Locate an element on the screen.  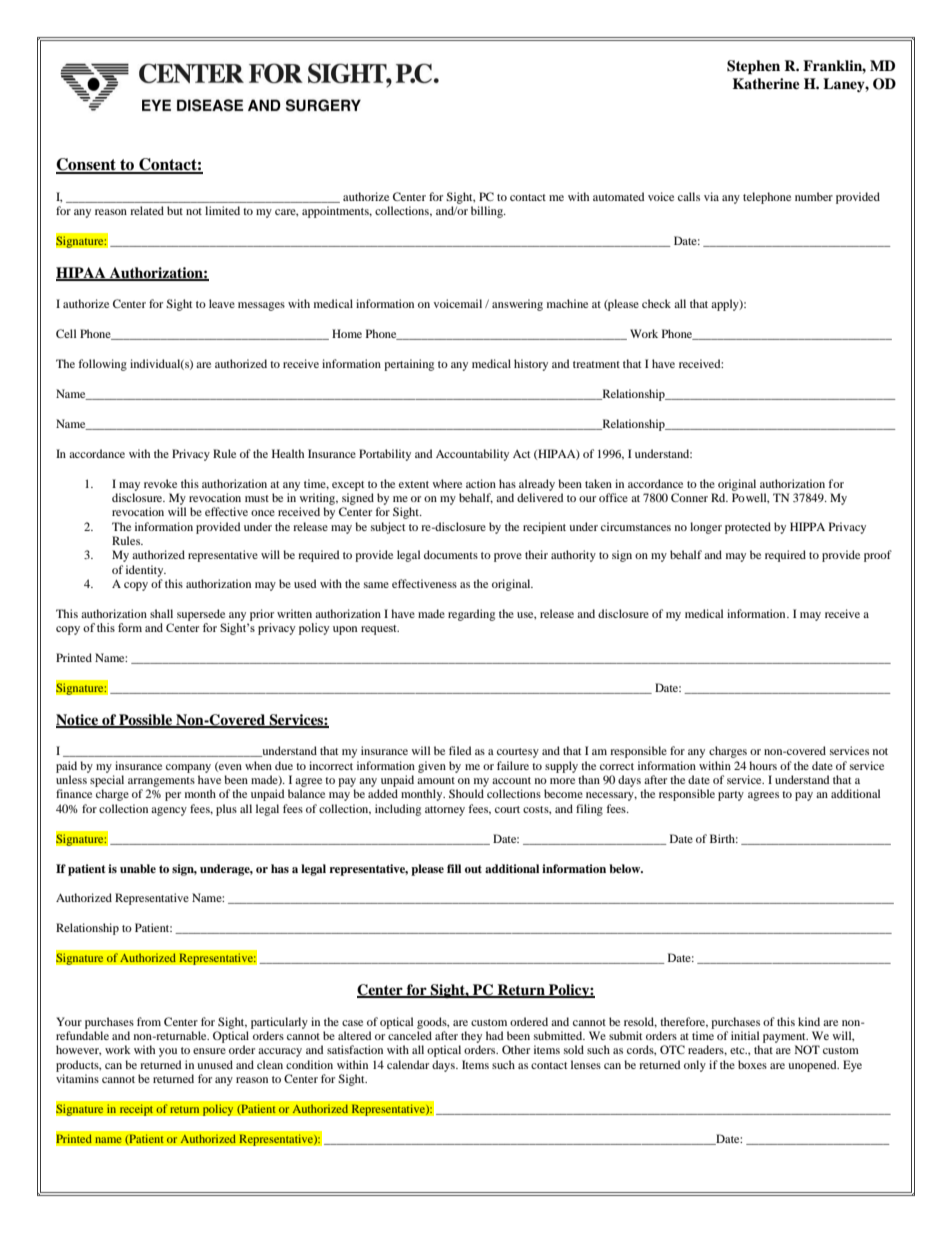
from is located at coordinates (149, 1021).
